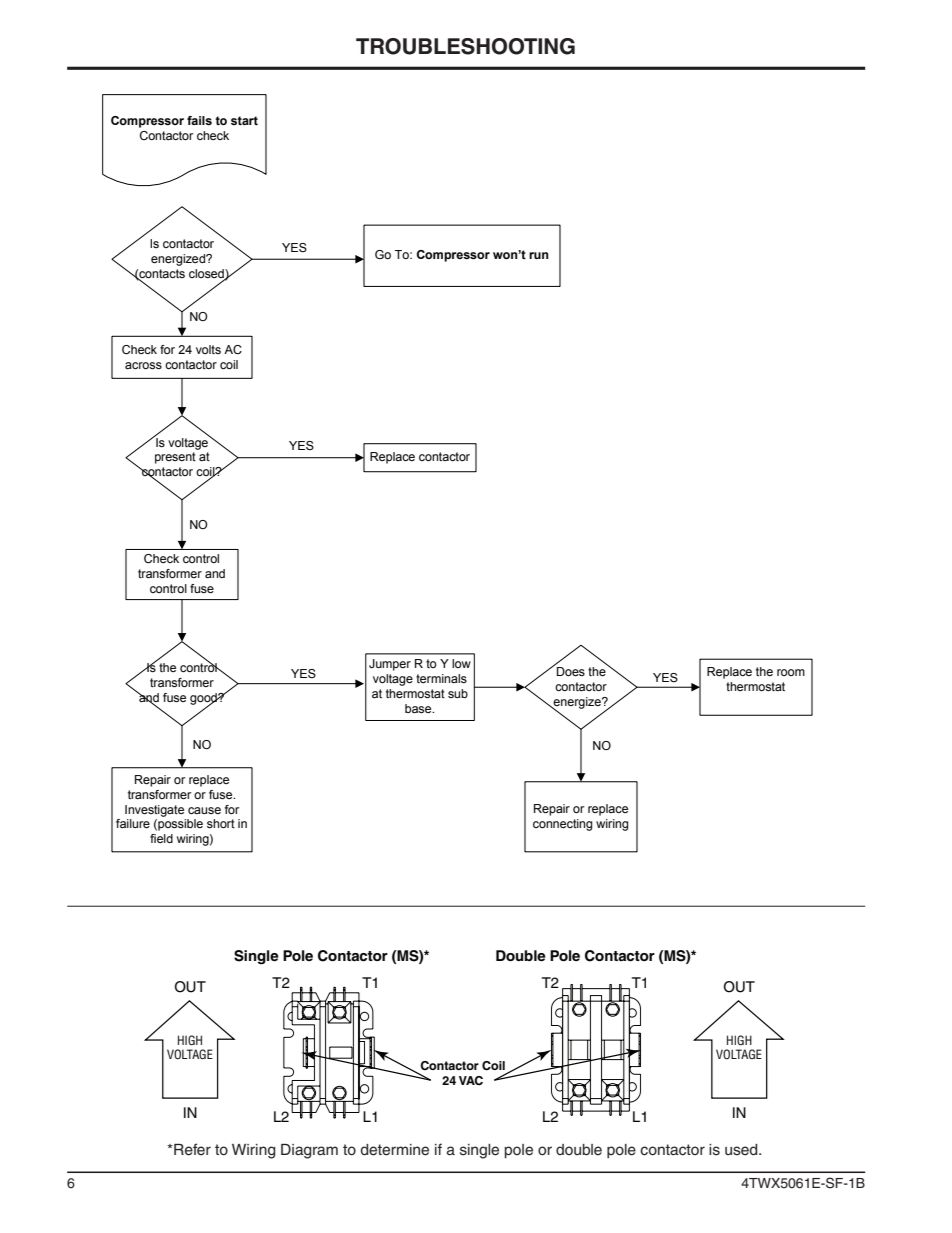 The image size is (952, 1233). I want to click on present, so click(175, 458).
